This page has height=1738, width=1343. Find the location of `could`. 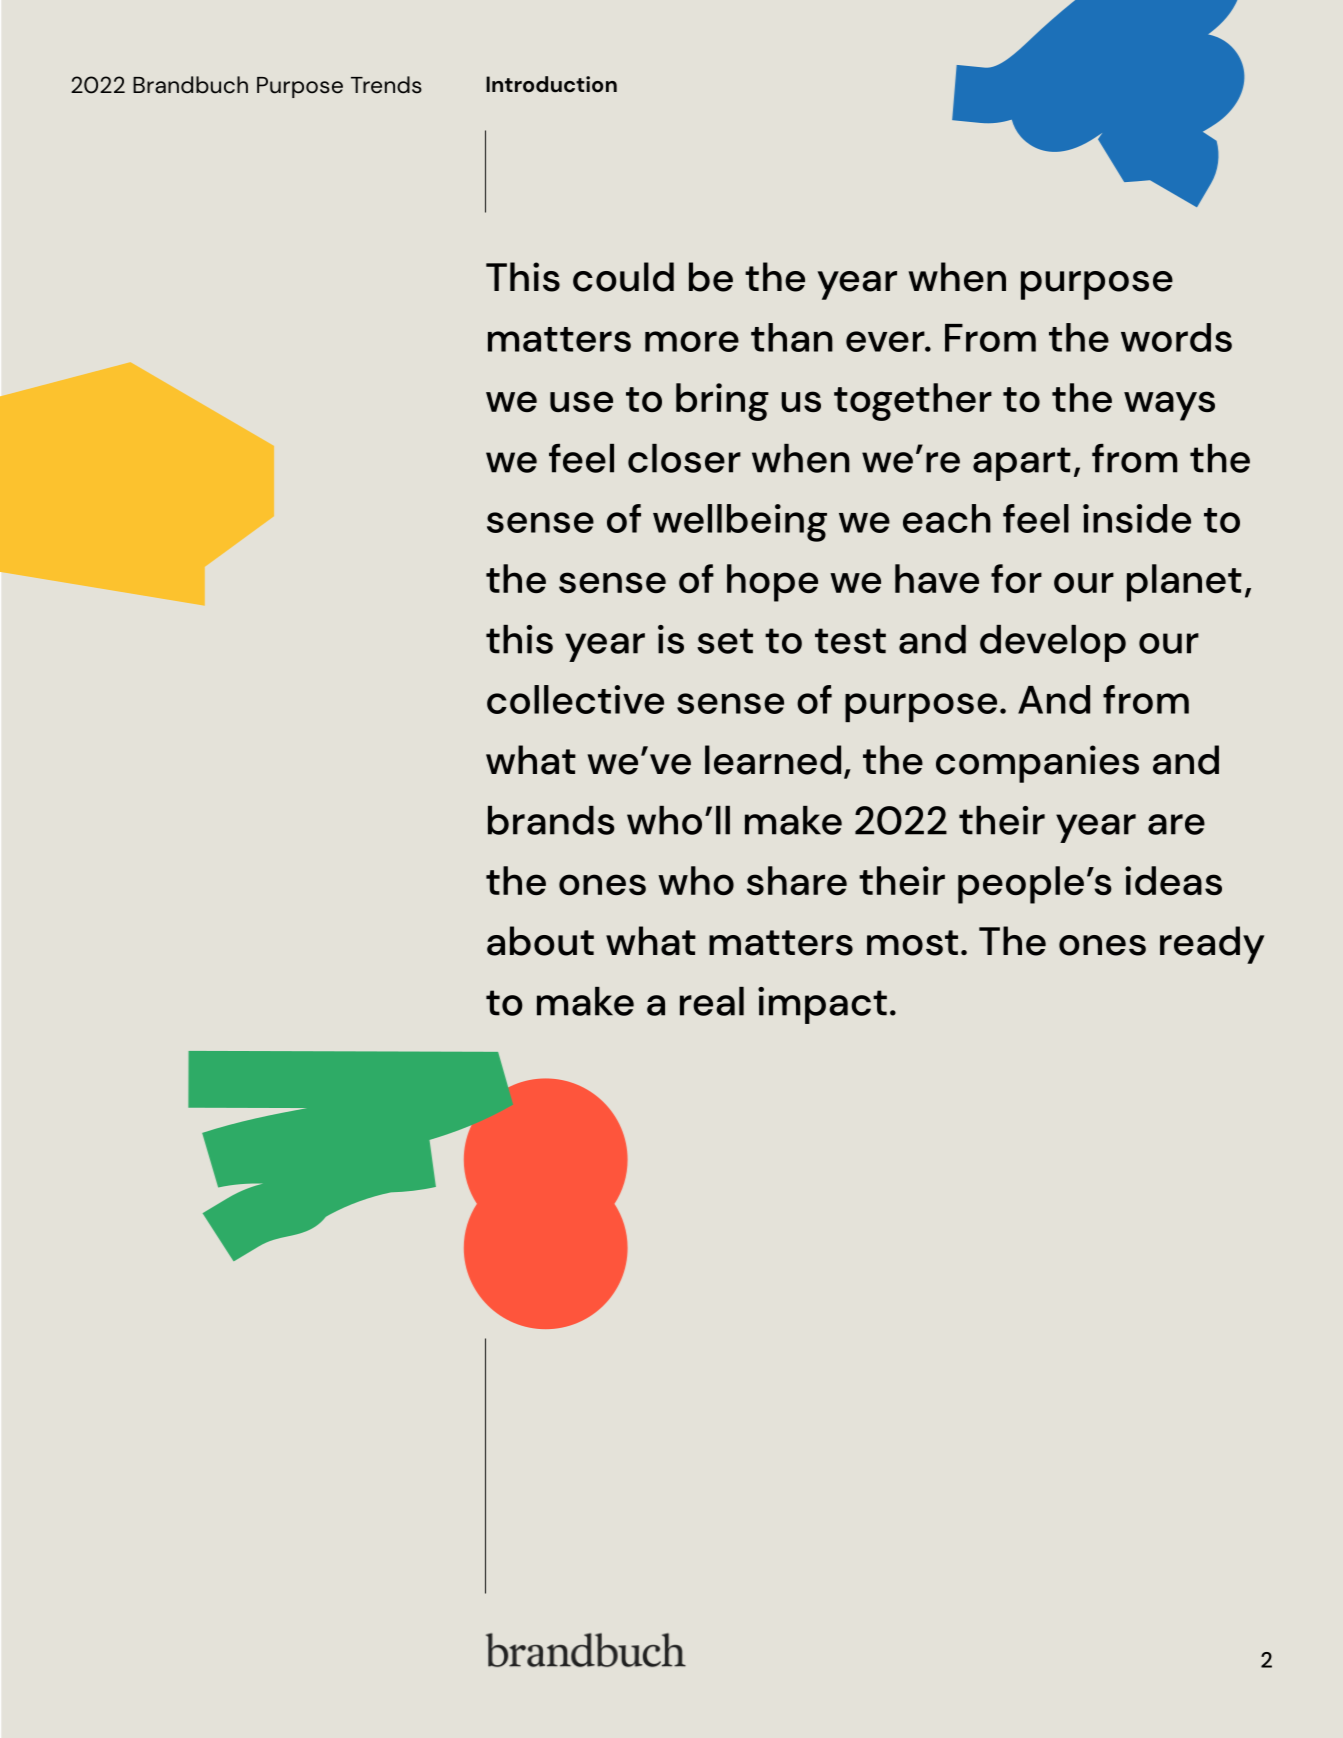

could is located at coordinates (623, 277).
